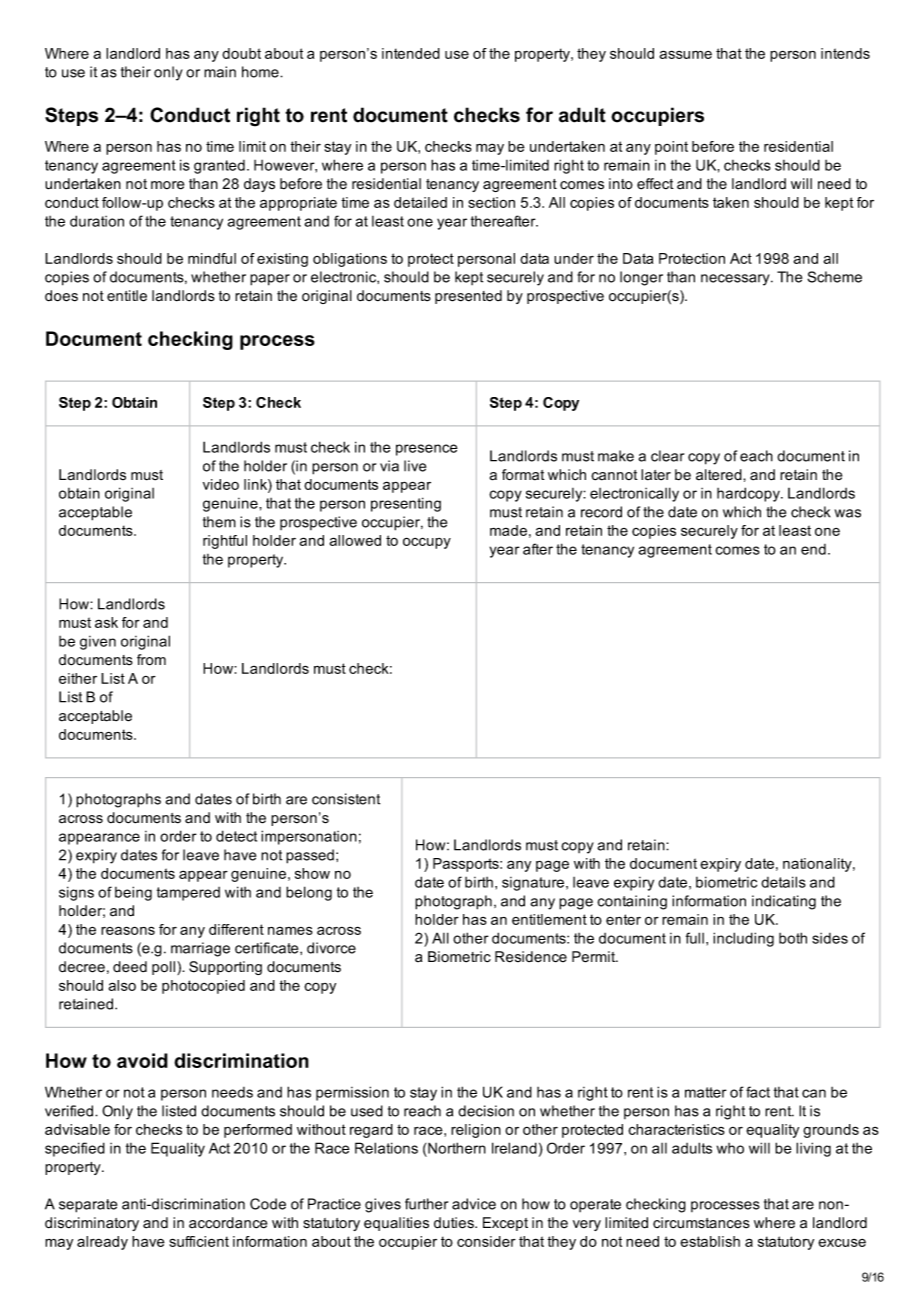  Describe the element at coordinates (221, 484) in the screenshot. I see `video` at that location.
